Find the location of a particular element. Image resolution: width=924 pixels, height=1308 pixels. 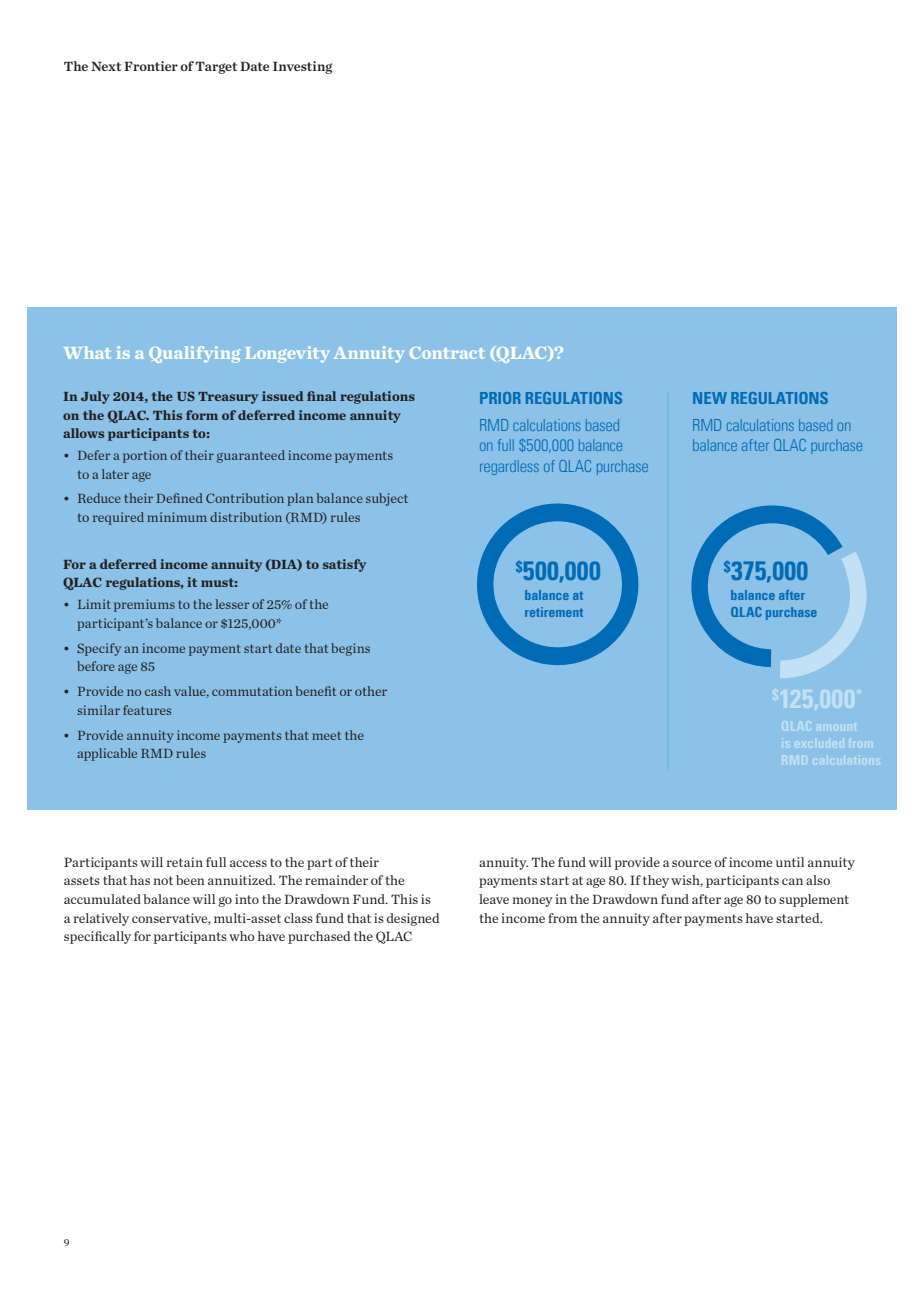

features is located at coordinates (147, 710).
